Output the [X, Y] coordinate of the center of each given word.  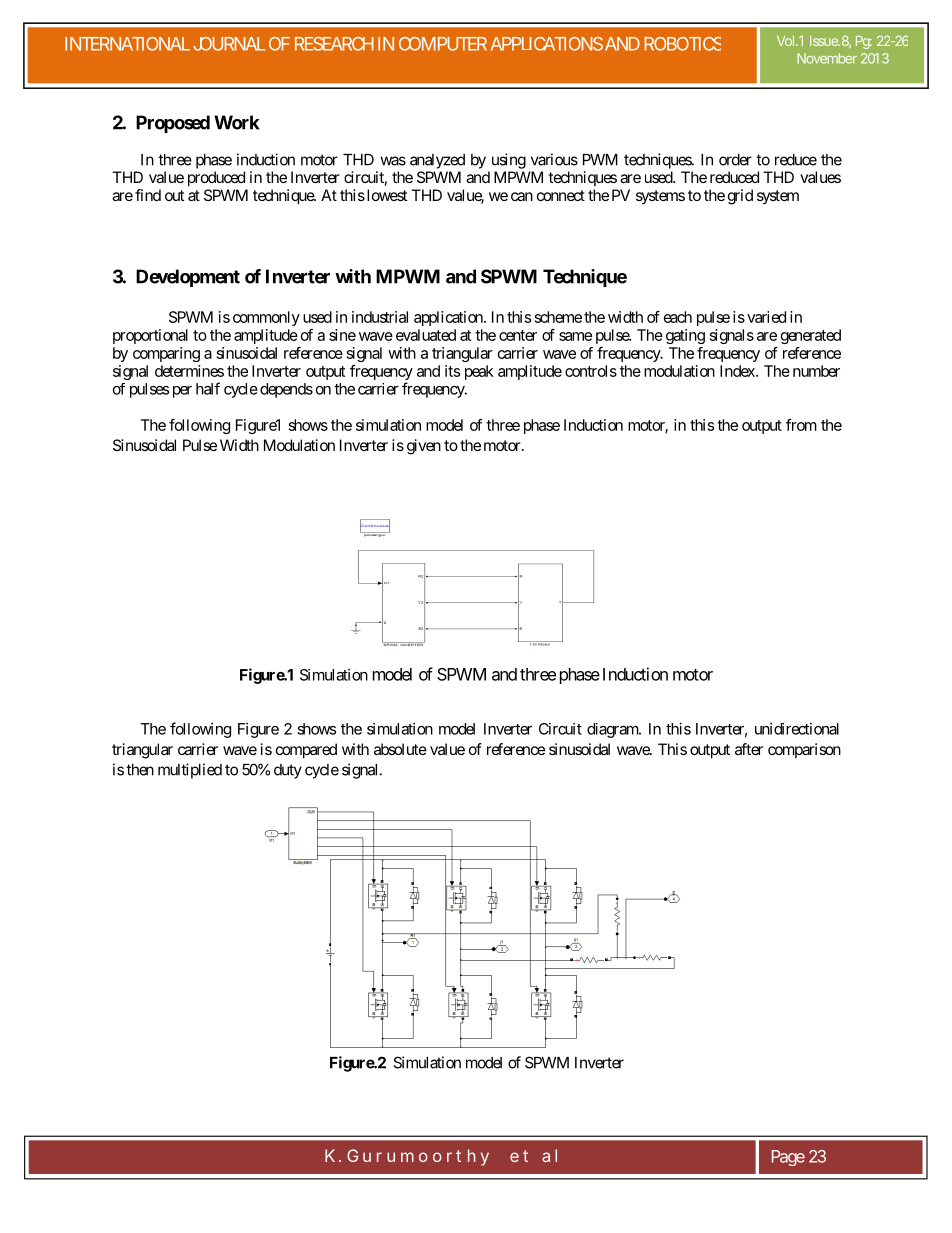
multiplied [190, 771]
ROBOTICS [682, 44]
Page [788, 1158]
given [424, 447]
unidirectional [797, 729]
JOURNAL [230, 44]
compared [306, 751]
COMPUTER [443, 44]
